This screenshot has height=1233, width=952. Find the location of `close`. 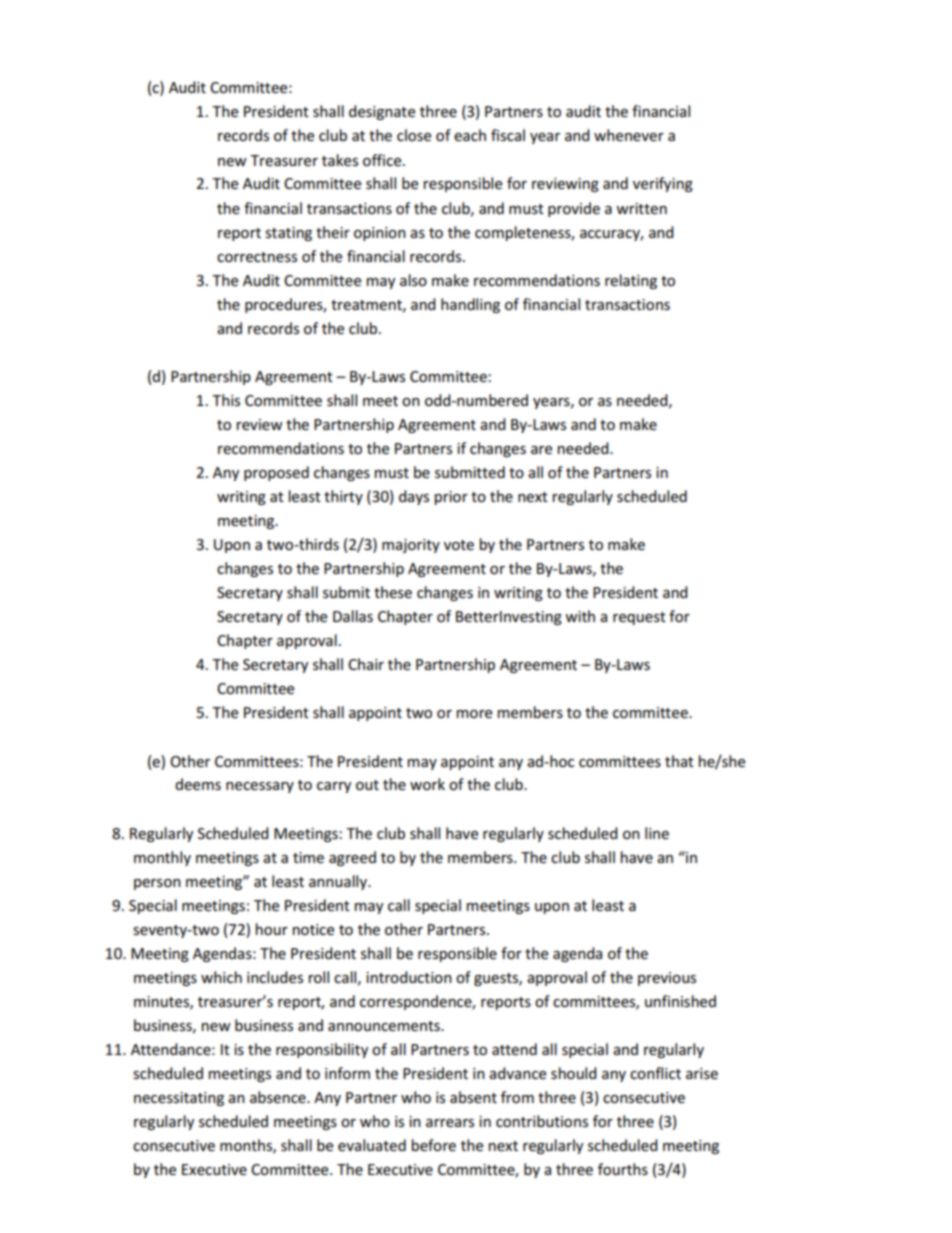

close is located at coordinates (414, 135).
